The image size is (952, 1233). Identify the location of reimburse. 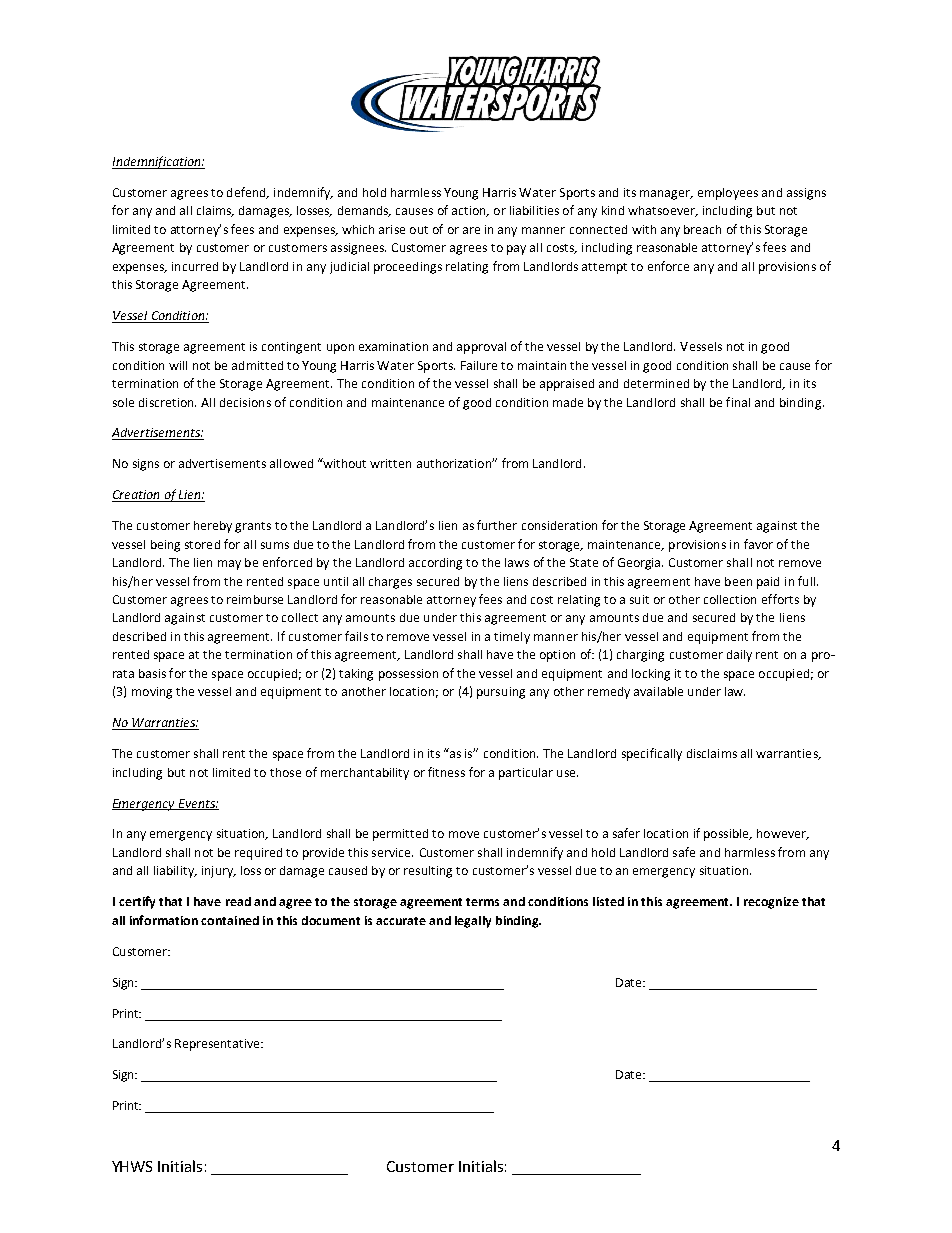
(255, 599).
